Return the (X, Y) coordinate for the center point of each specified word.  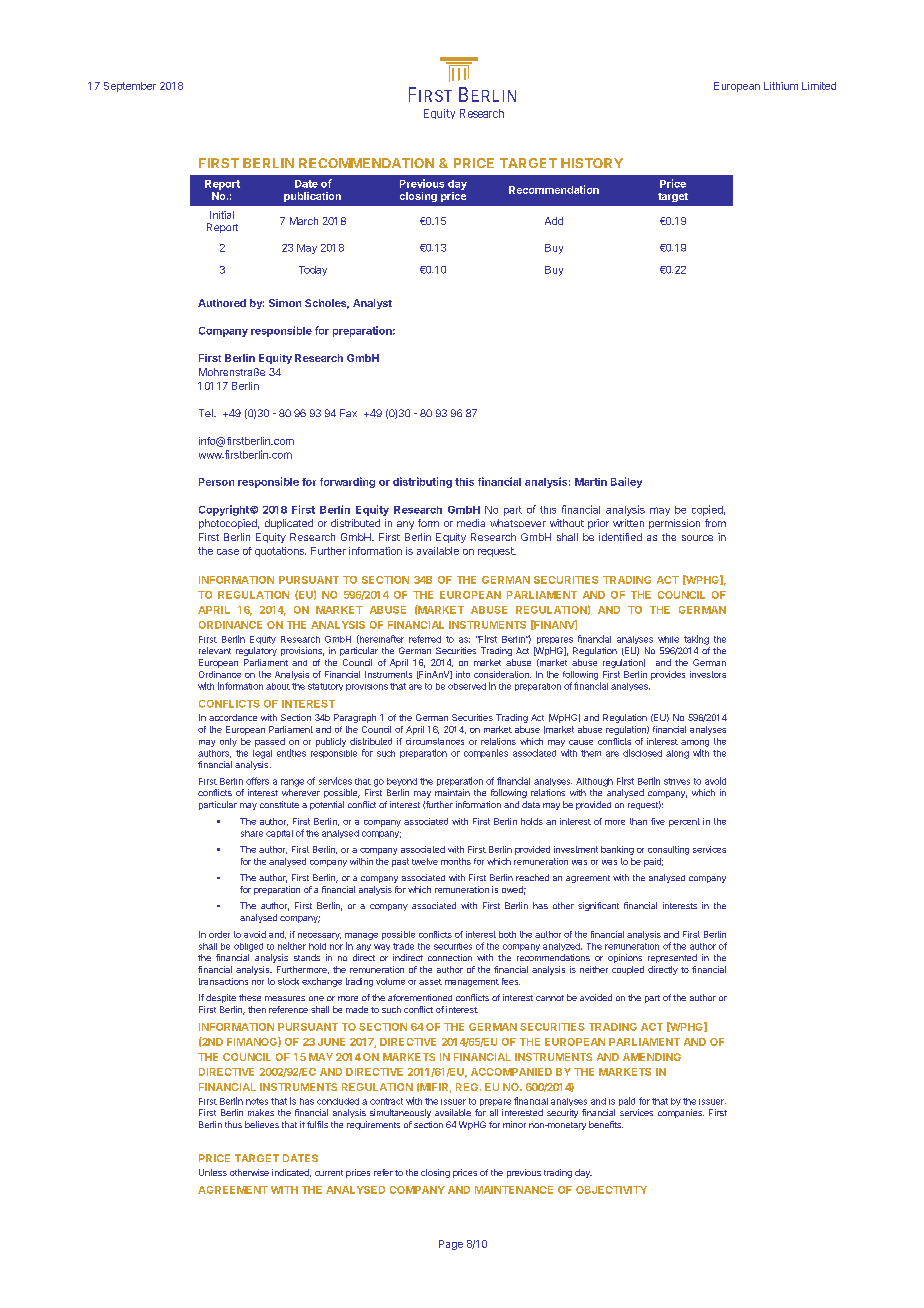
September (130, 87)
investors (708, 674)
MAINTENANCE (514, 1190)
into (463, 674)
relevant (215, 650)
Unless (213, 1172)
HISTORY (592, 163)
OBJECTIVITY (611, 1190)
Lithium (781, 86)
